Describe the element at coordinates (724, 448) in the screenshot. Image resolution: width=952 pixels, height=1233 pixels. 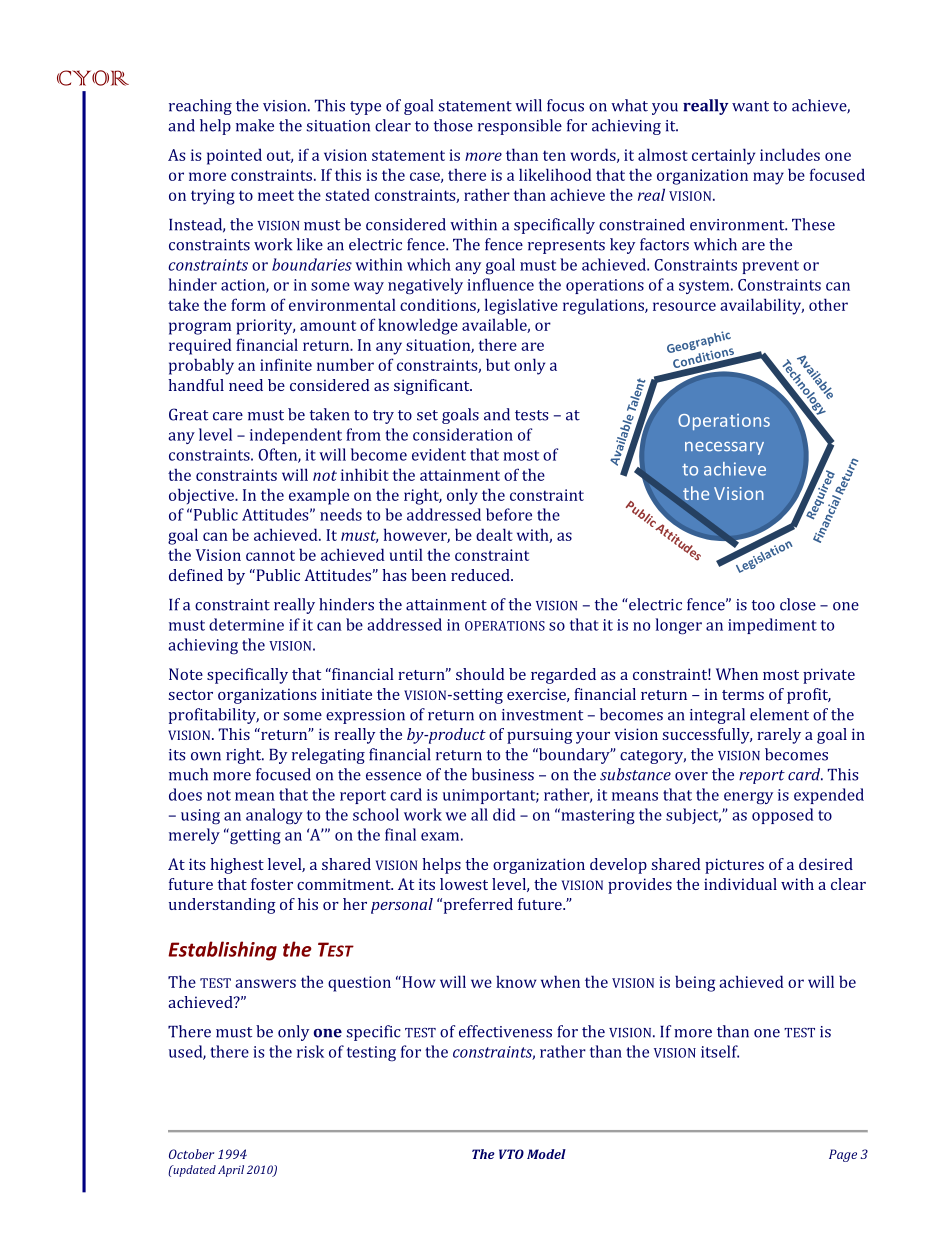
I see `necessary` at that location.
